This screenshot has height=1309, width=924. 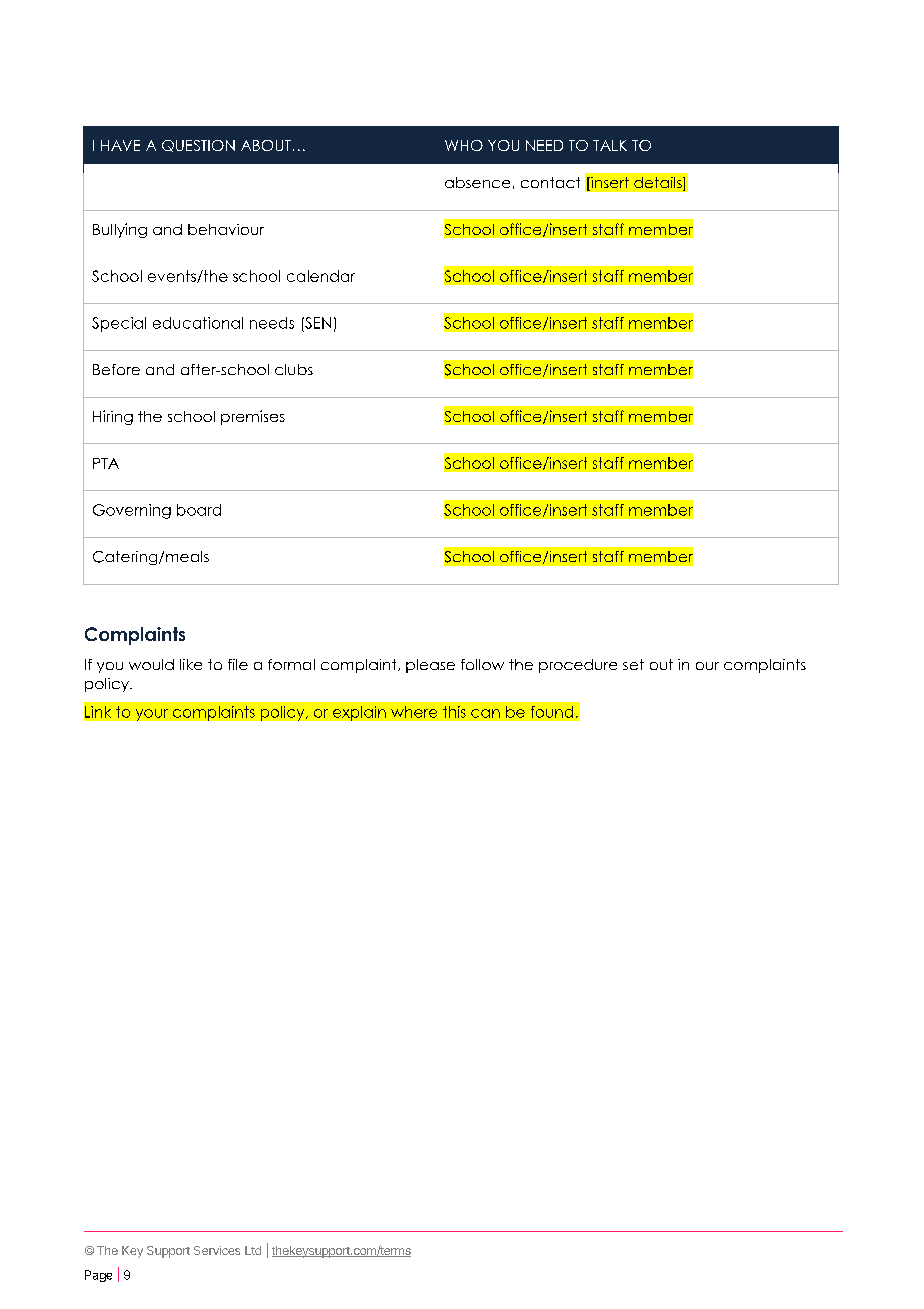 What do you see at coordinates (464, 145) in the screenshot?
I see `WHO` at bounding box center [464, 145].
